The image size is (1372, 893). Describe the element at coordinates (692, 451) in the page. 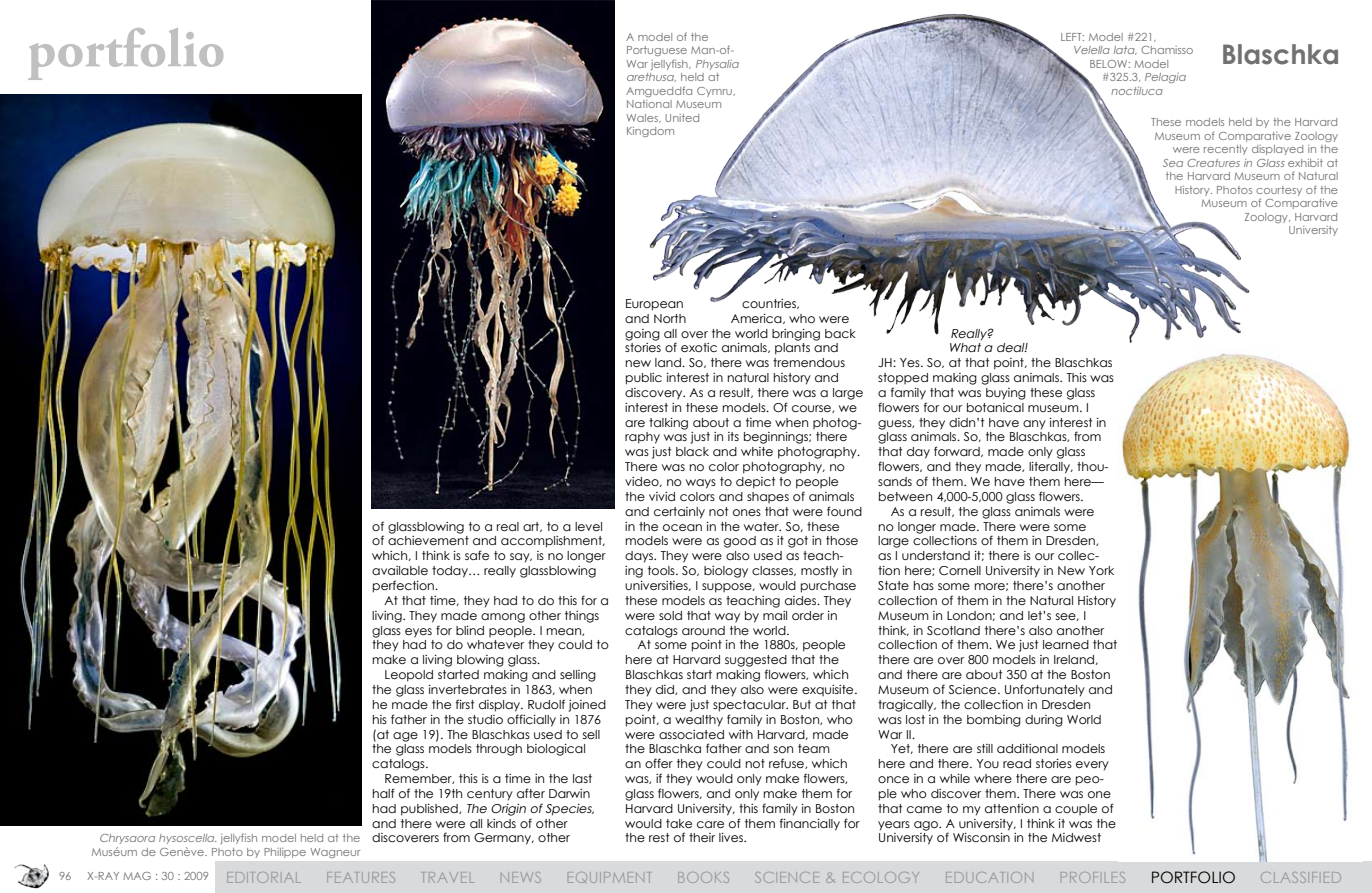

I see `black` at that location.
